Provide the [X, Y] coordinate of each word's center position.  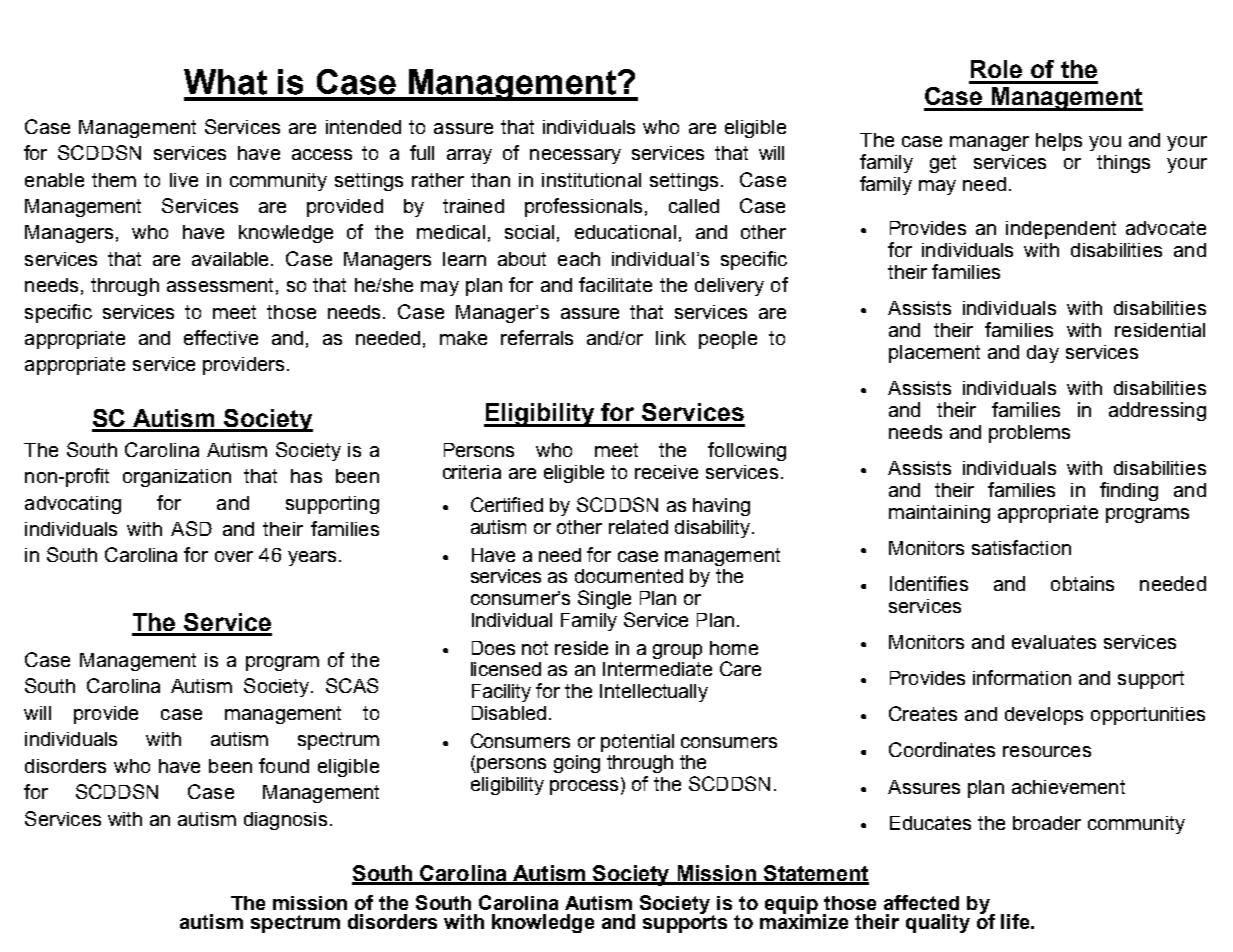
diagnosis [285, 821]
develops [1044, 716]
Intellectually [654, 693]
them [114, 180]
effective [221, 337]
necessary [575, 156]
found [284, 765]
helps [1059, 142]
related [638, 527]
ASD [191, 528]
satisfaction [1021, 547]
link [671, 338]
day [1043, 354]
